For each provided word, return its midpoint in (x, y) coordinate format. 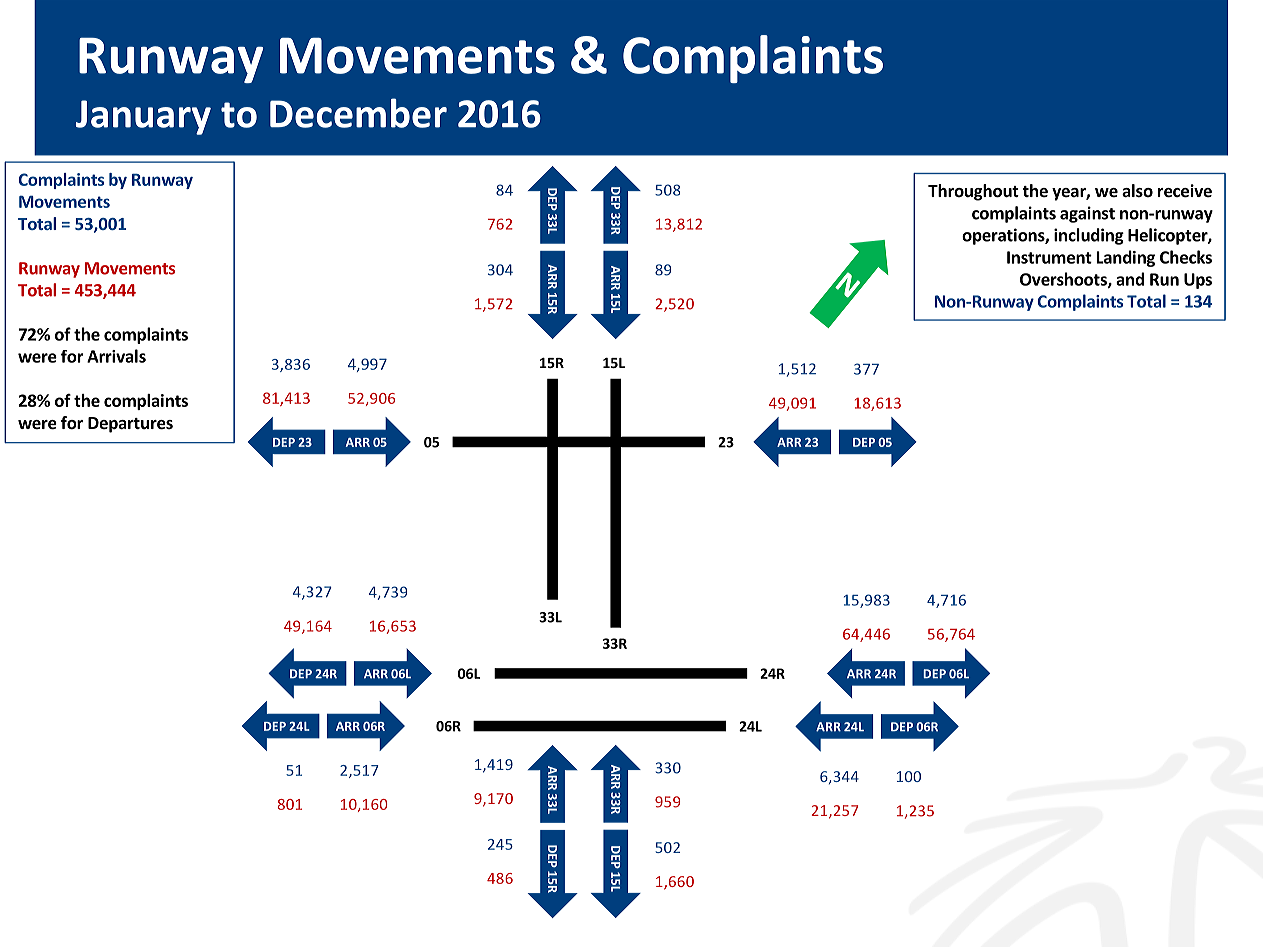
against (1087, 214)
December (358, 113)
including (1089, 236)
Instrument (1049, 257)
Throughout (973, 192)
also (1137, 190)
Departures (130, 425)
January (143, 117)
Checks (1186, 257)
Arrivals (116, 356)
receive (1185, 191)
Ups (1198, 281)
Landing (1126, 258)
